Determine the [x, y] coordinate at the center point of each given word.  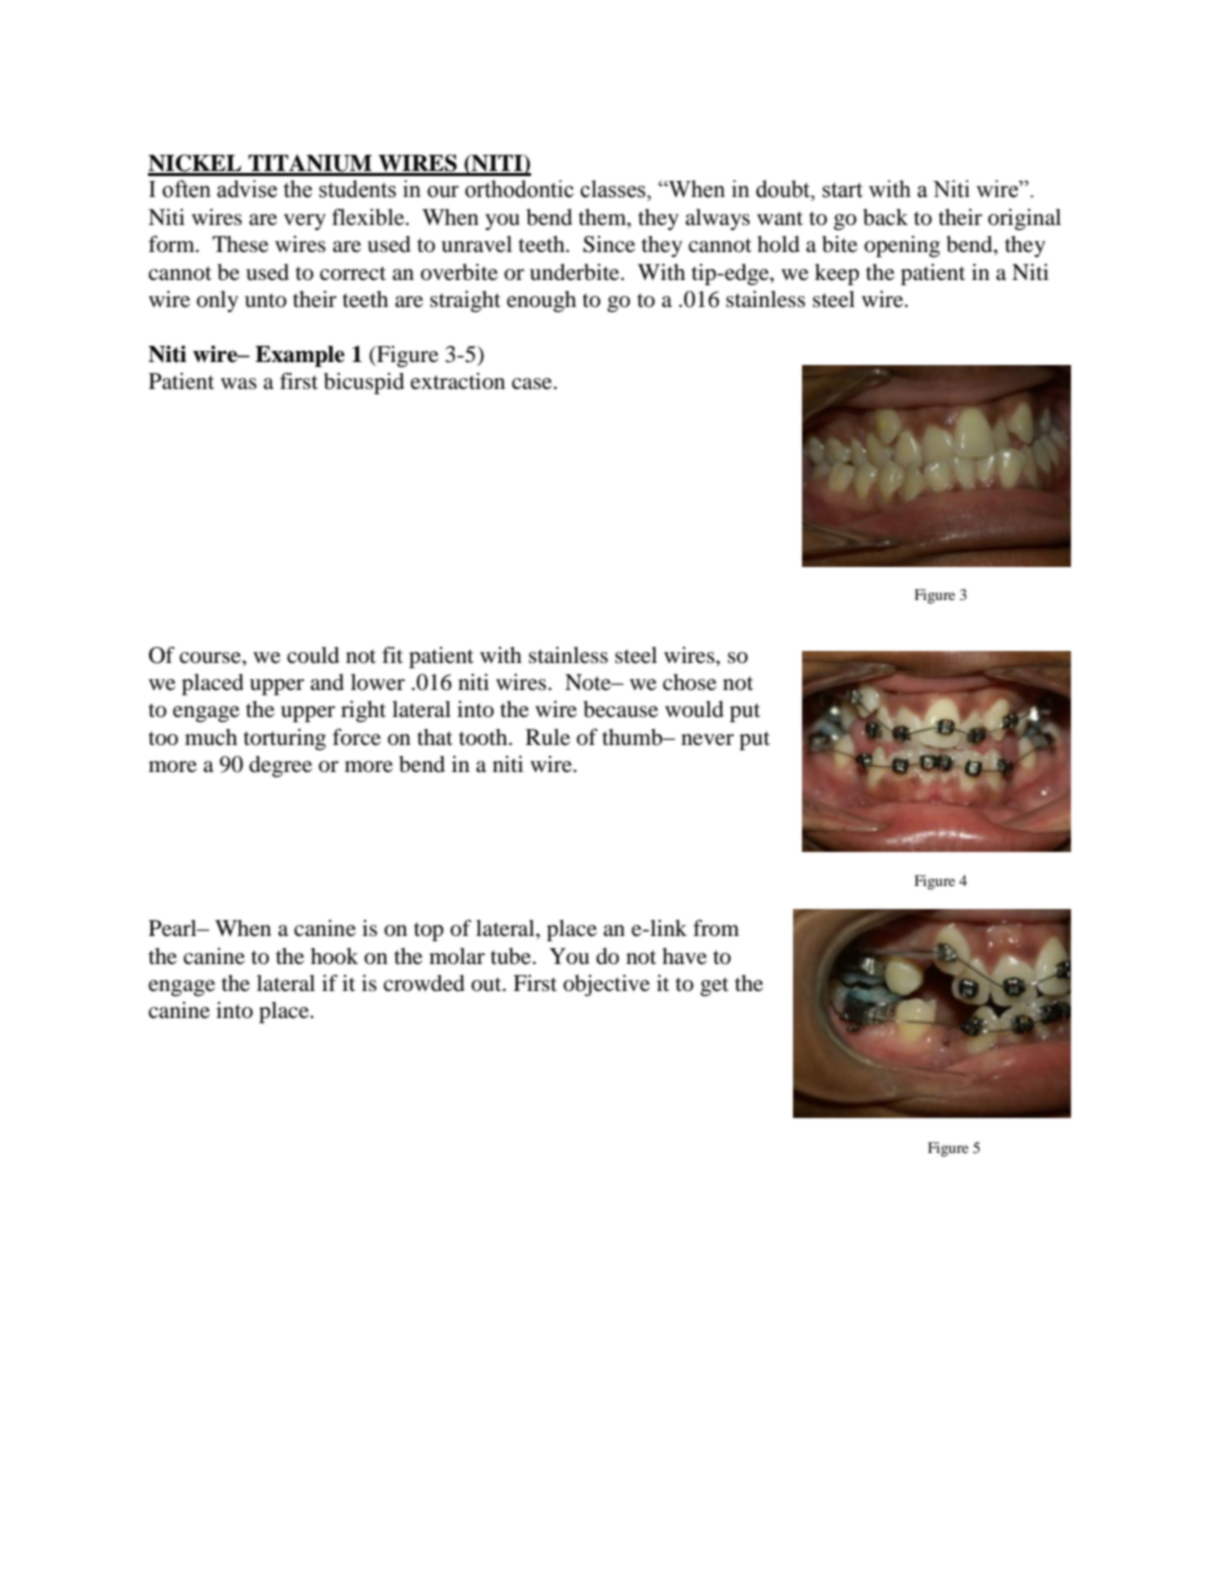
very [305, 222]
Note [589, 682]
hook [334, 956]
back [885, 217]
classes [614, 189]
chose [690, 682]
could [313, 655]
